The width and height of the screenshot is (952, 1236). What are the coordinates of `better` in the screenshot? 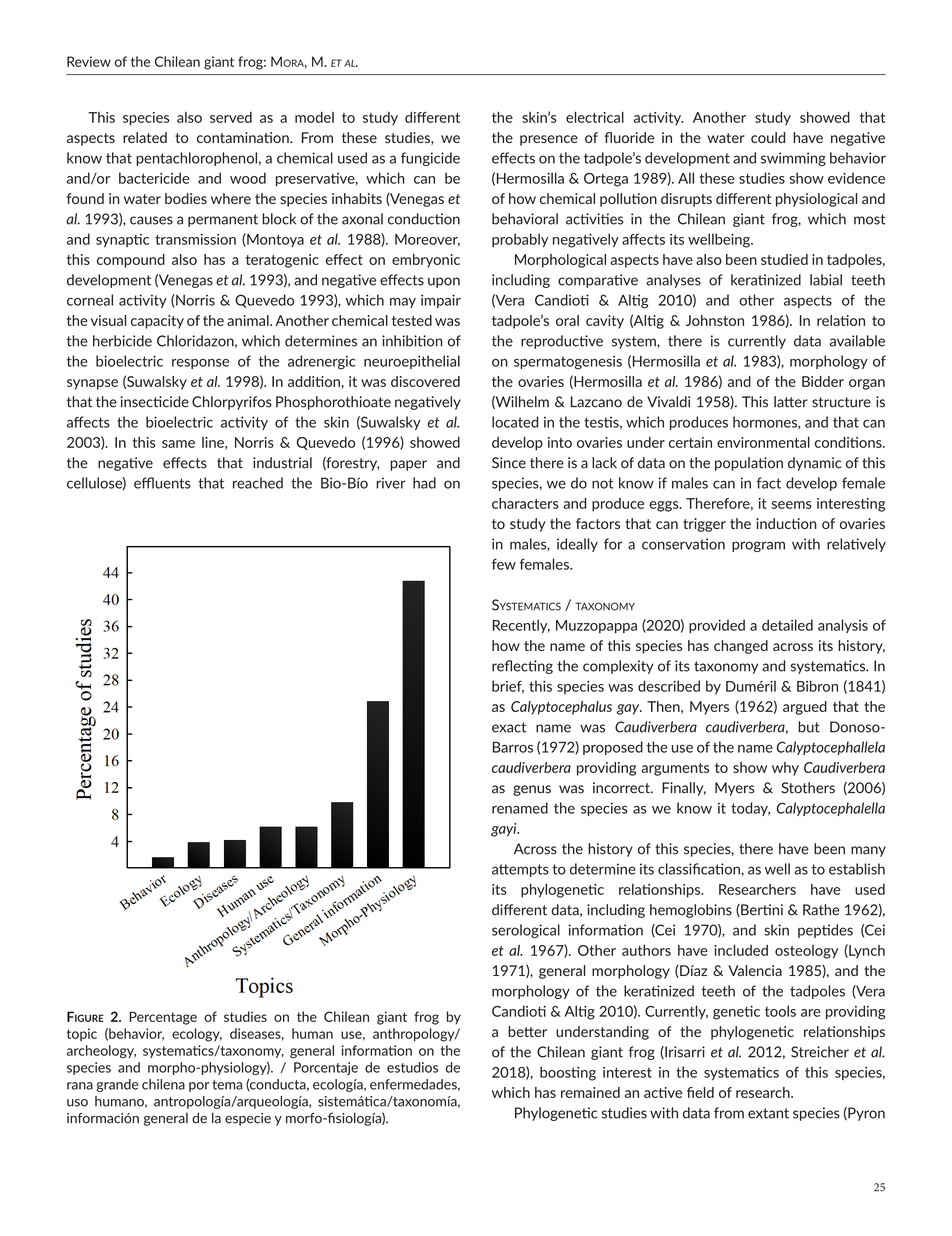 It's located at (527, 1031).
